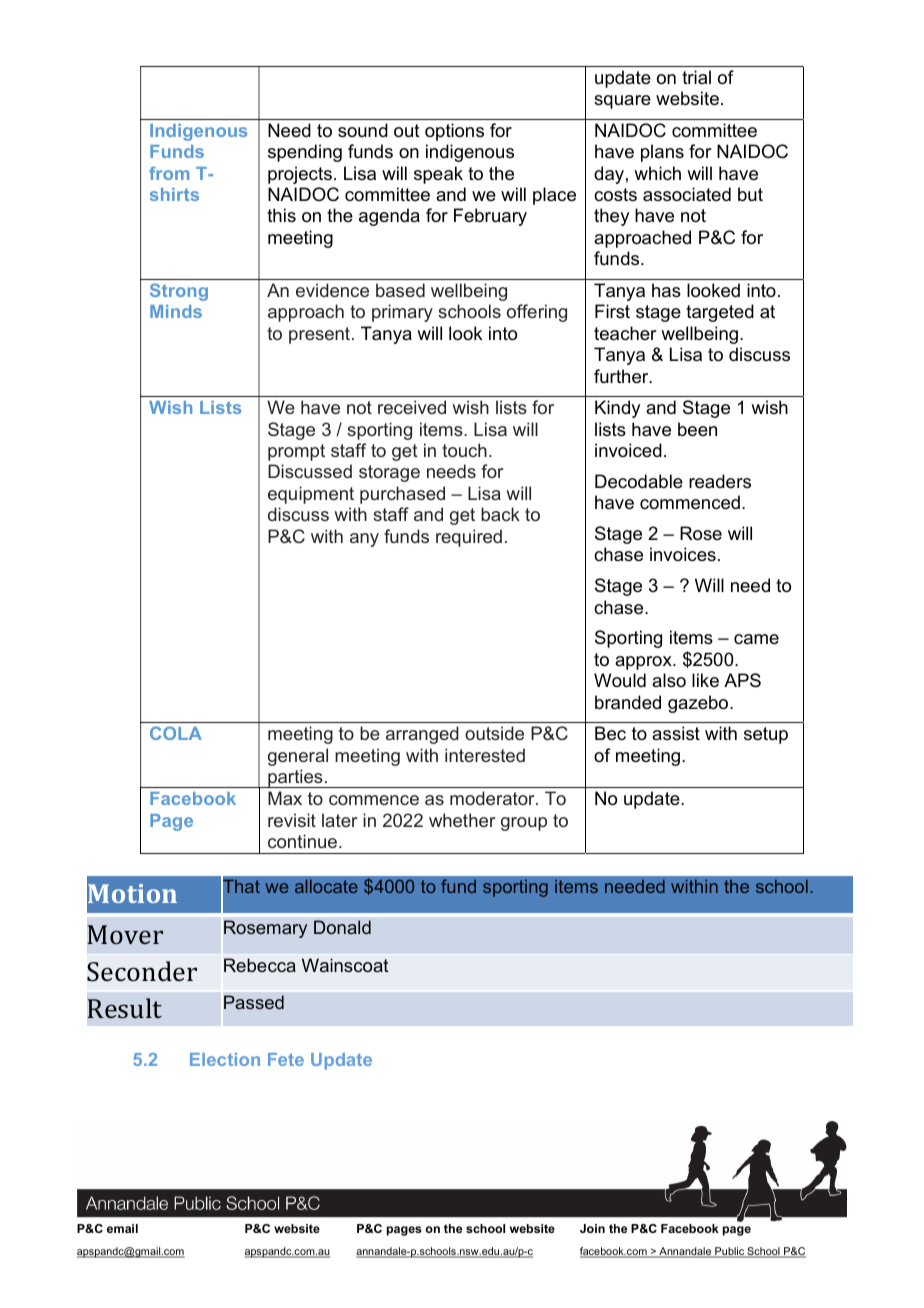  Describe the element at coordinates (705, 680) in the page. I see `like` at that location.
